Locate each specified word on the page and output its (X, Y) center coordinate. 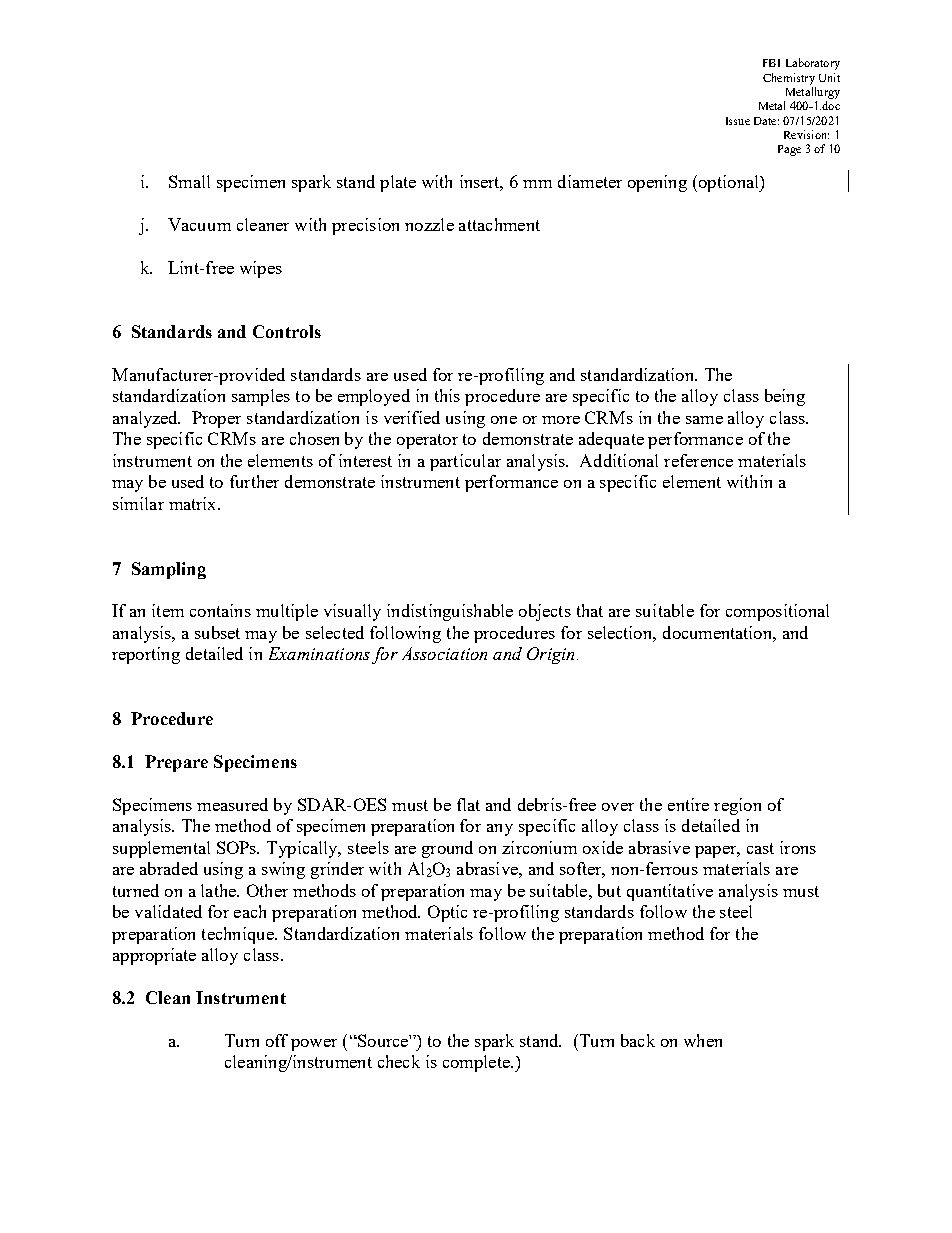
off (277, 1040)
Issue (738, 121)
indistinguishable (450, 612)
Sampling (169, 570)
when (703, 1040)
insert (481, 182)
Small (189, 181)
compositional (777, 612)
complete (477, 1063)
